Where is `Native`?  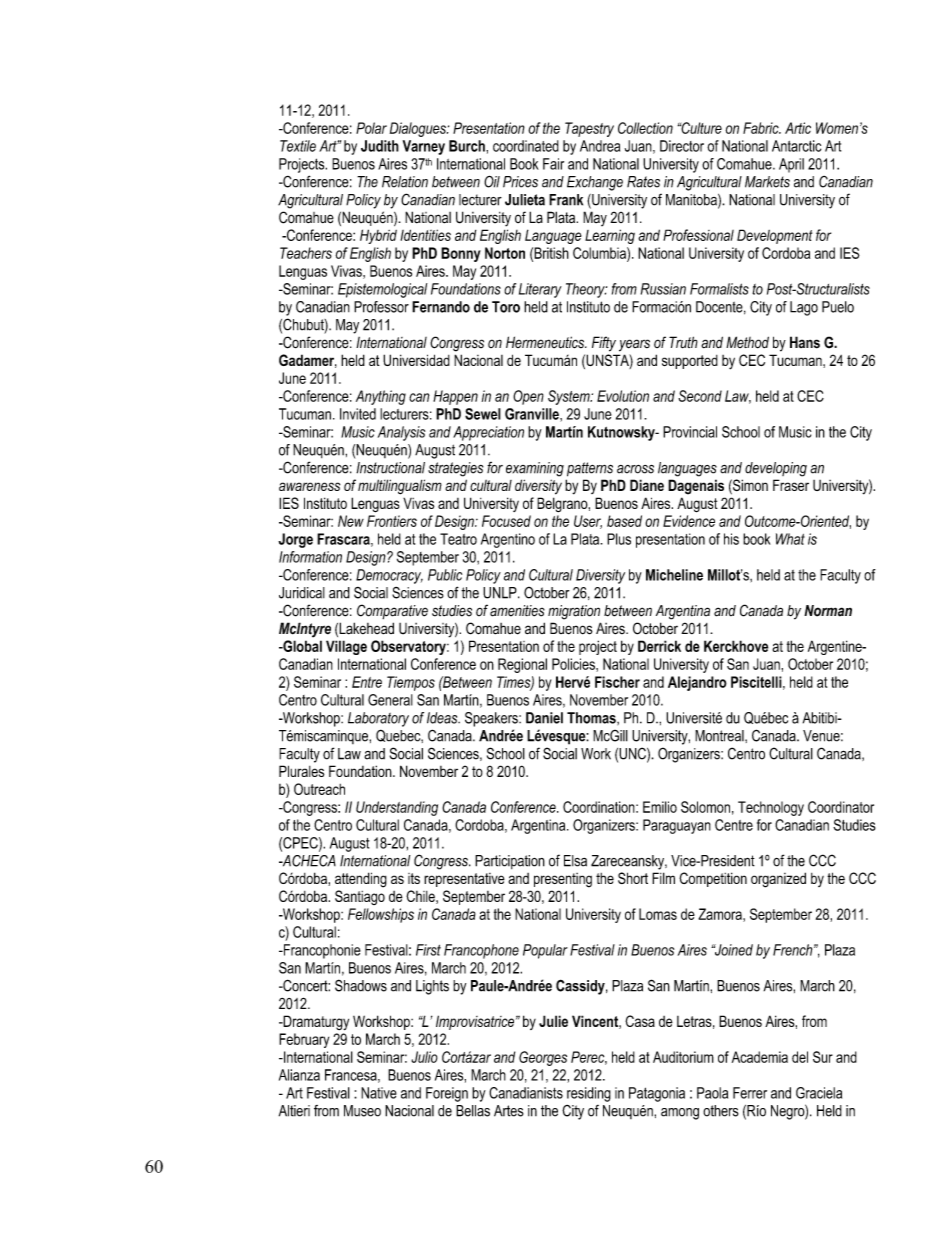
Native is located at coordinates (379, 1093).
